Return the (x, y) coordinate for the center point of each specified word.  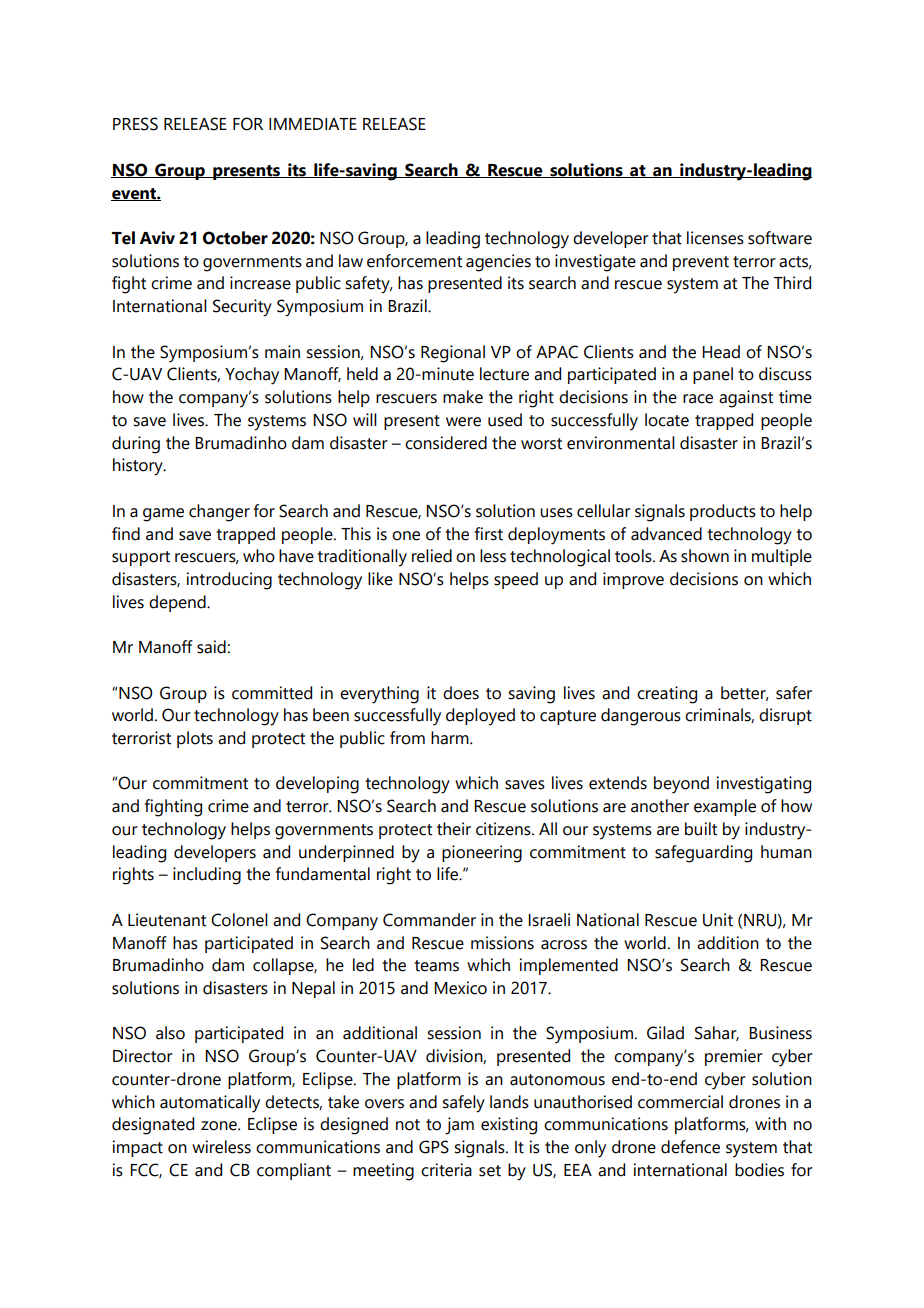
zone (220, 1126)
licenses (715, 238)
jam (459, 1126)
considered (446, 443)
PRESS (135, 124)
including (207, 876)
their (454, 829)
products (723, 512)
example (725, 807)
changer (219, 513)
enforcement (414, 261)
